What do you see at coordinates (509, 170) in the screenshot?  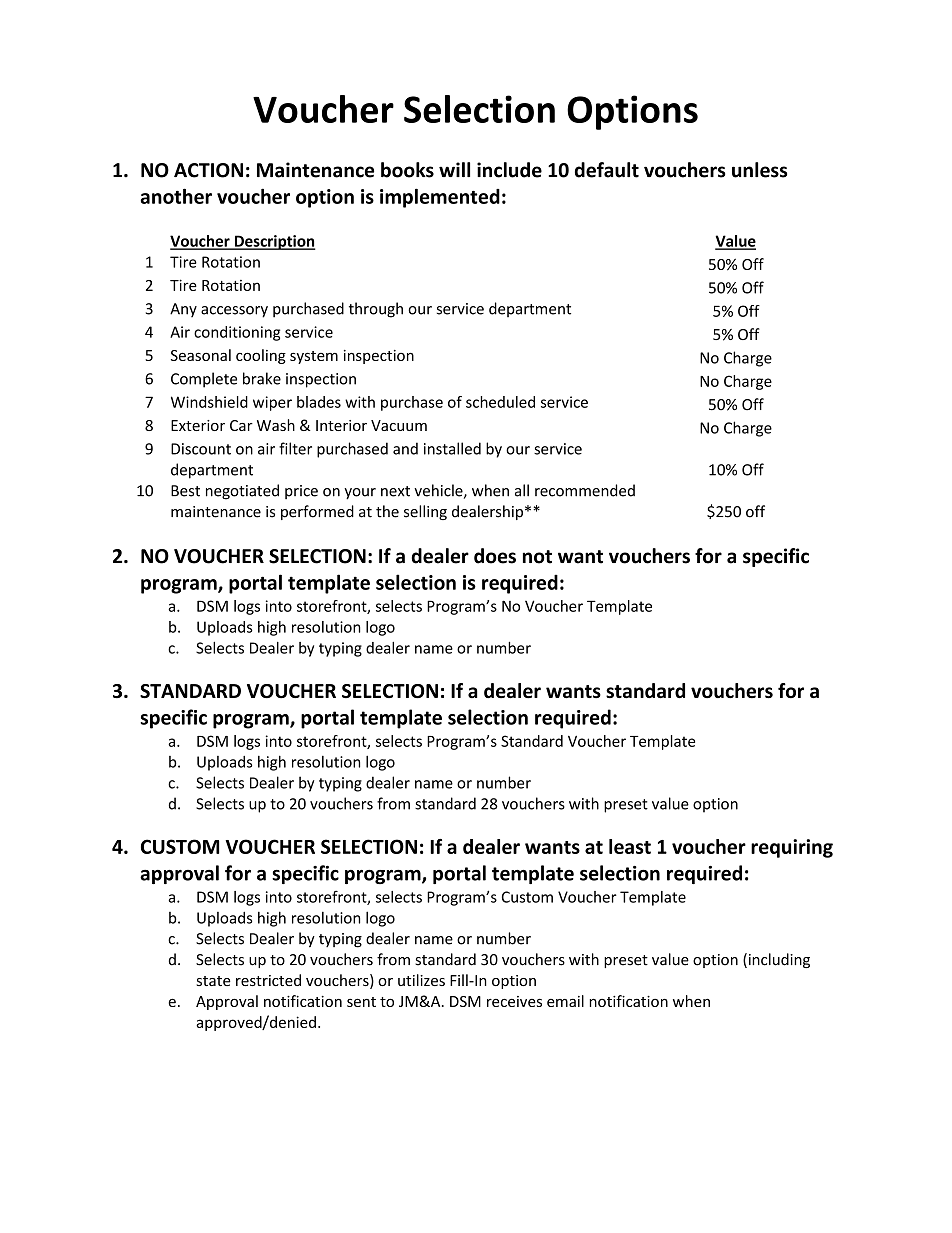 I see `include` at bounding box center [509, 170].
